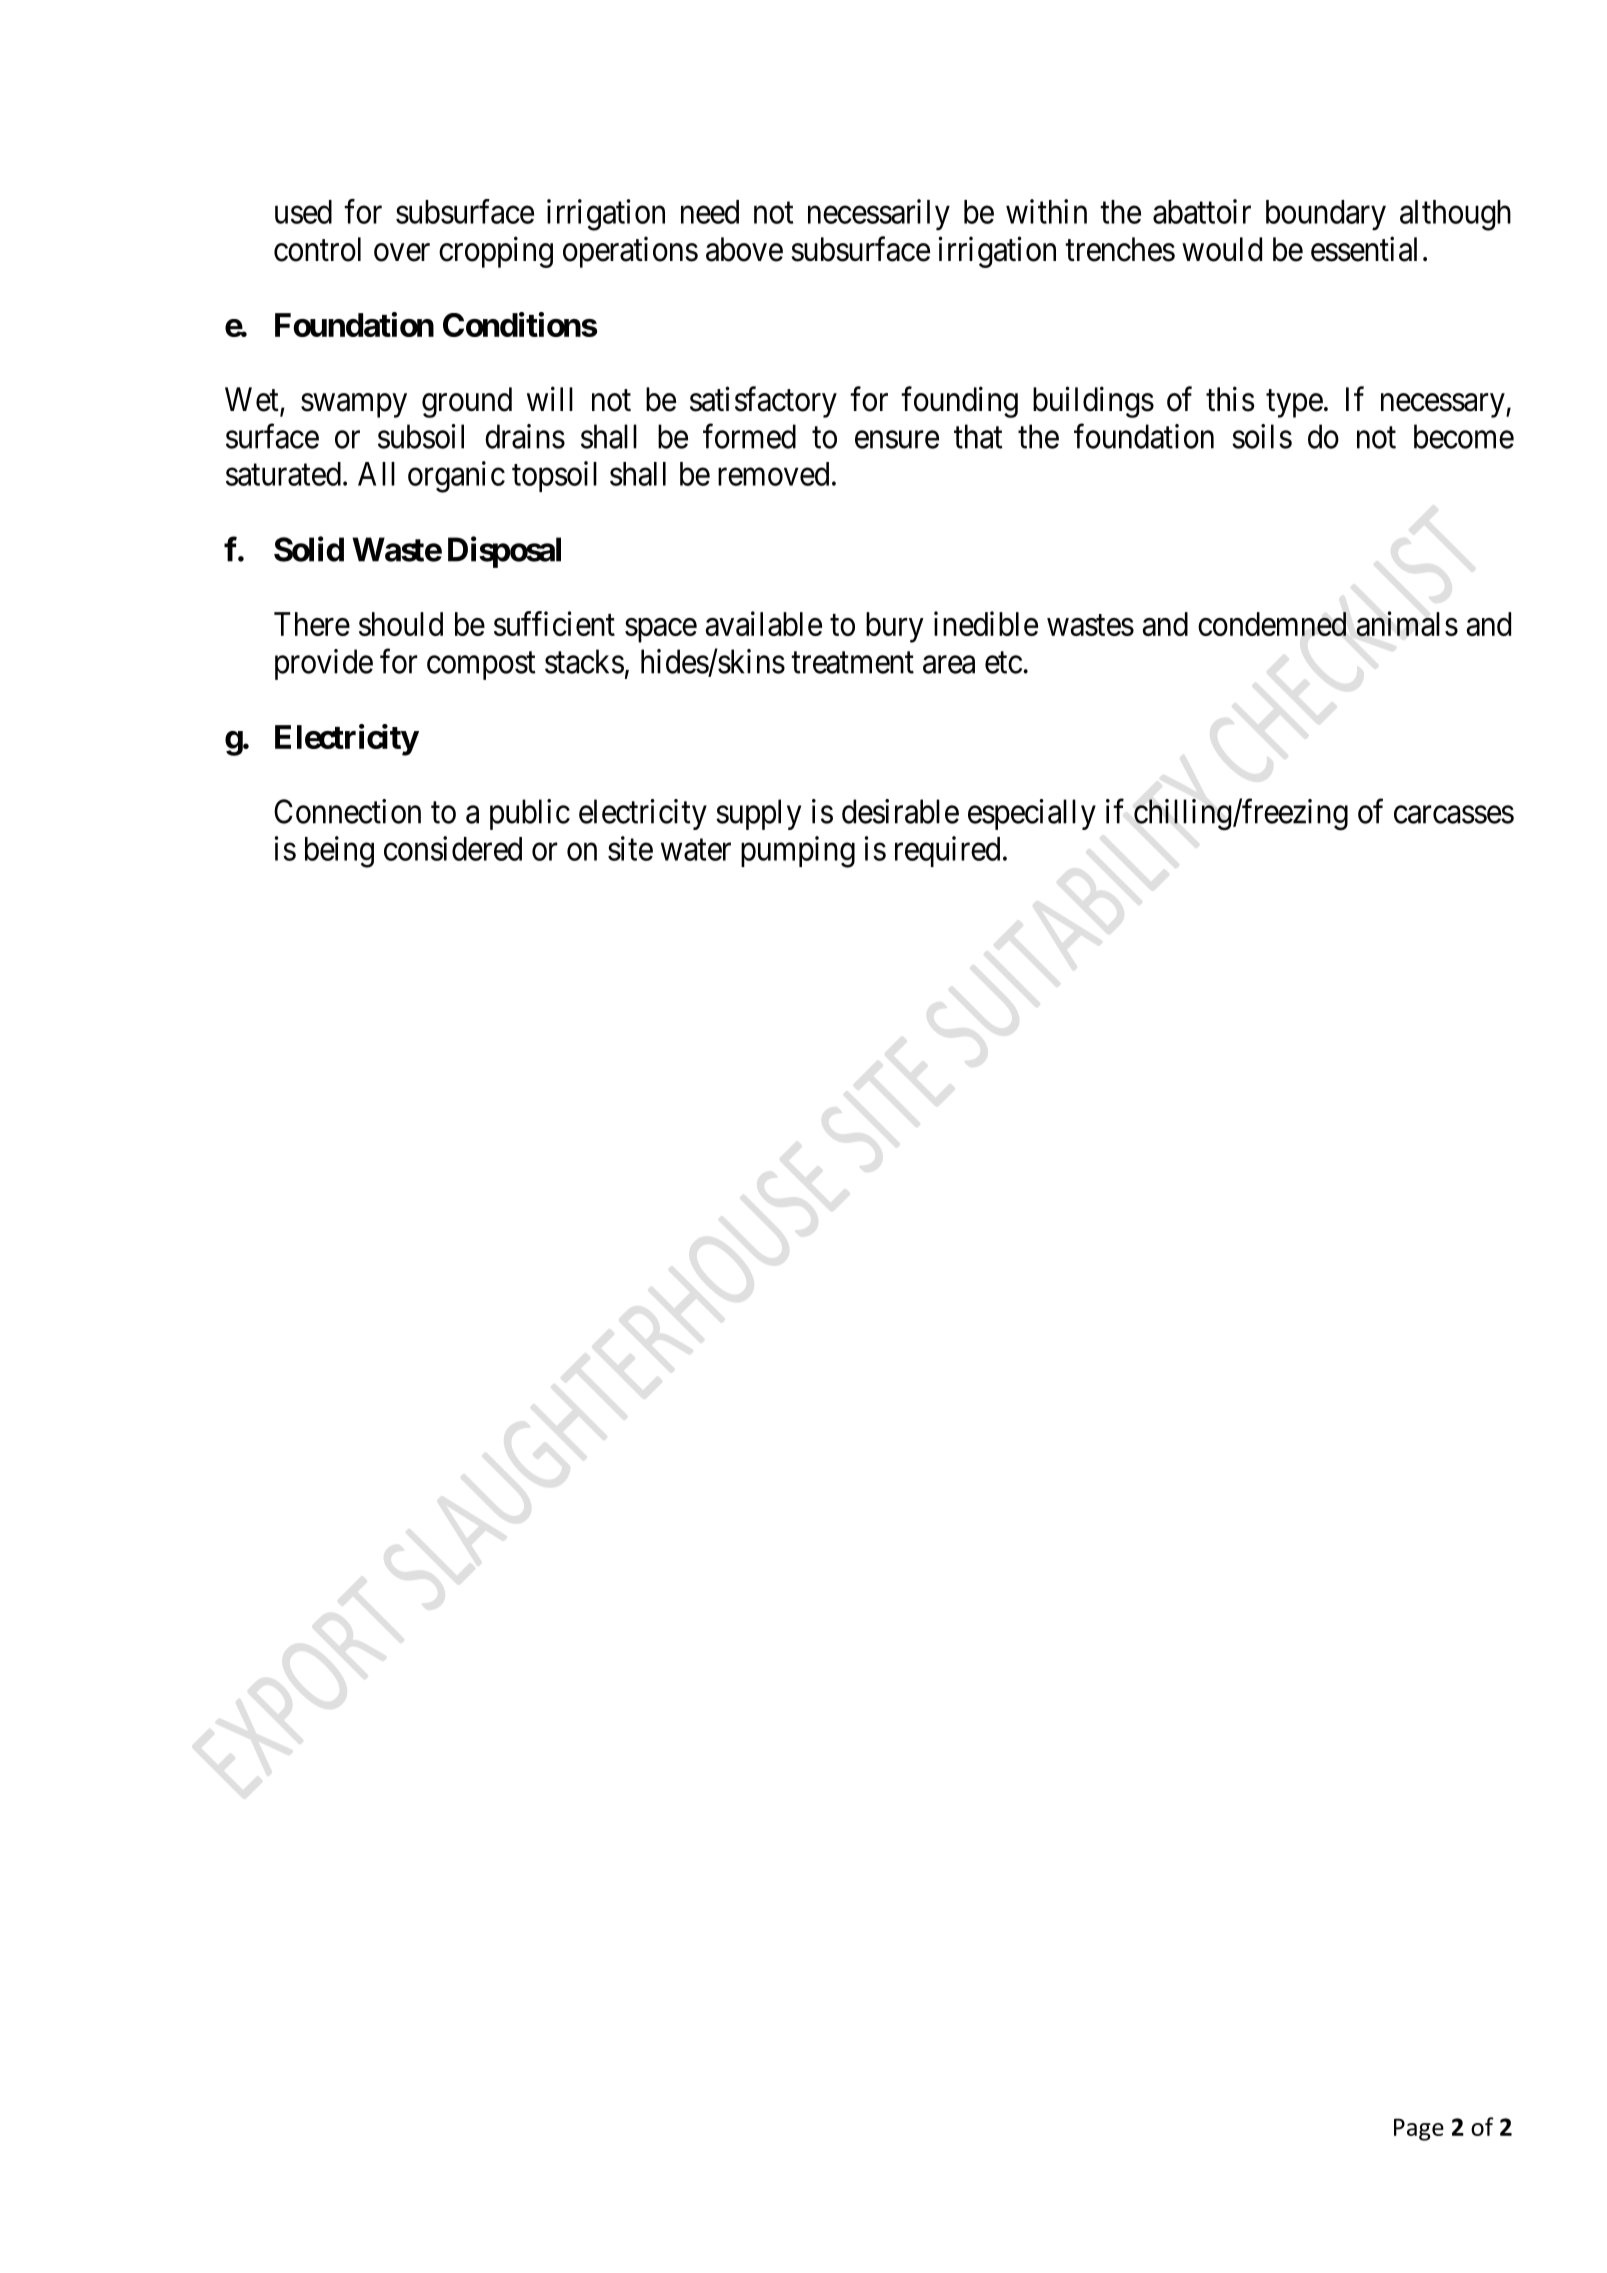 This screenshot has width=1607, height=2273. I want to click on pumping, so click(798, 852).
